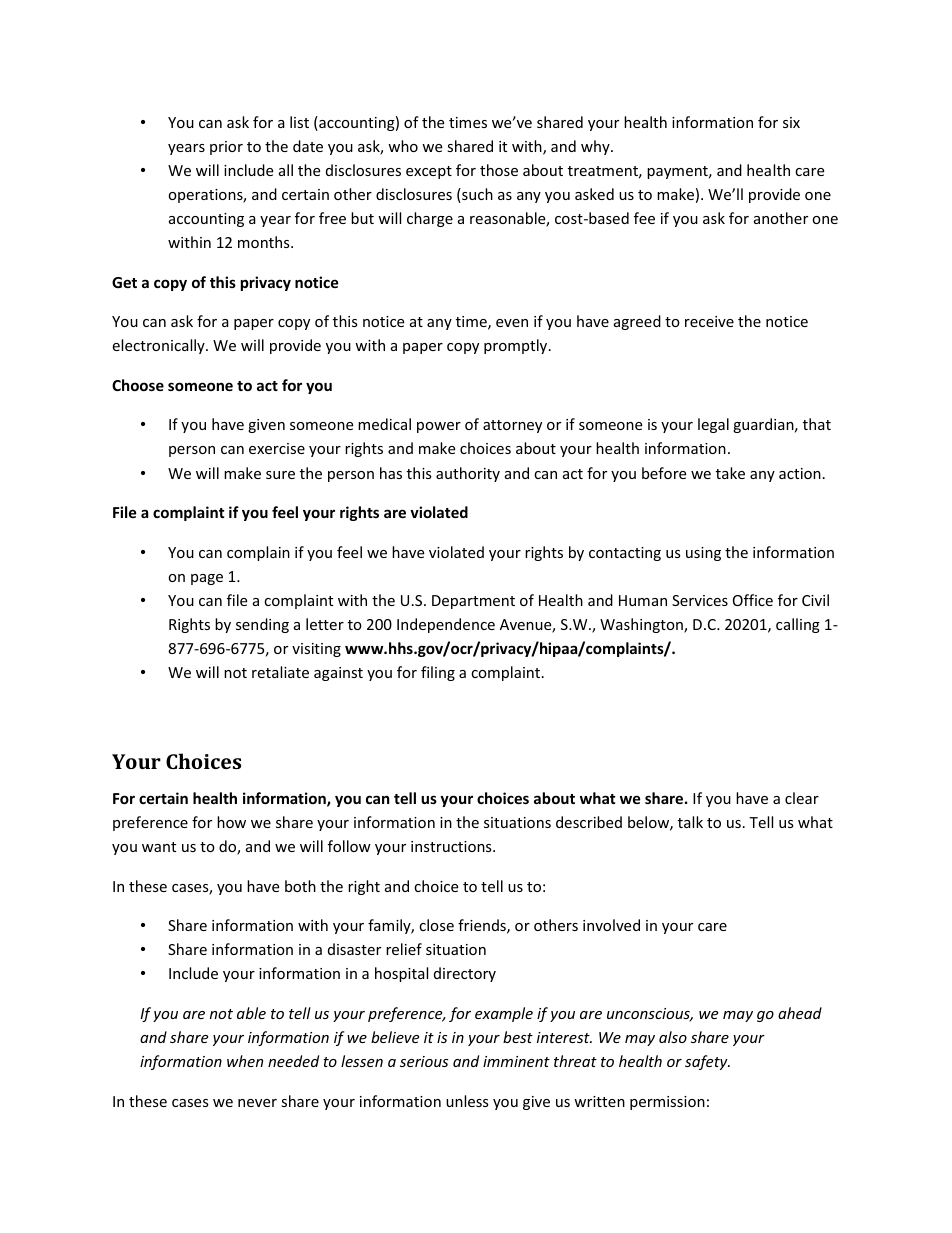 This image has height=1233, width=952. Describe the element at coordinates (159, 346) in the image. I see `electronically` at that location.
